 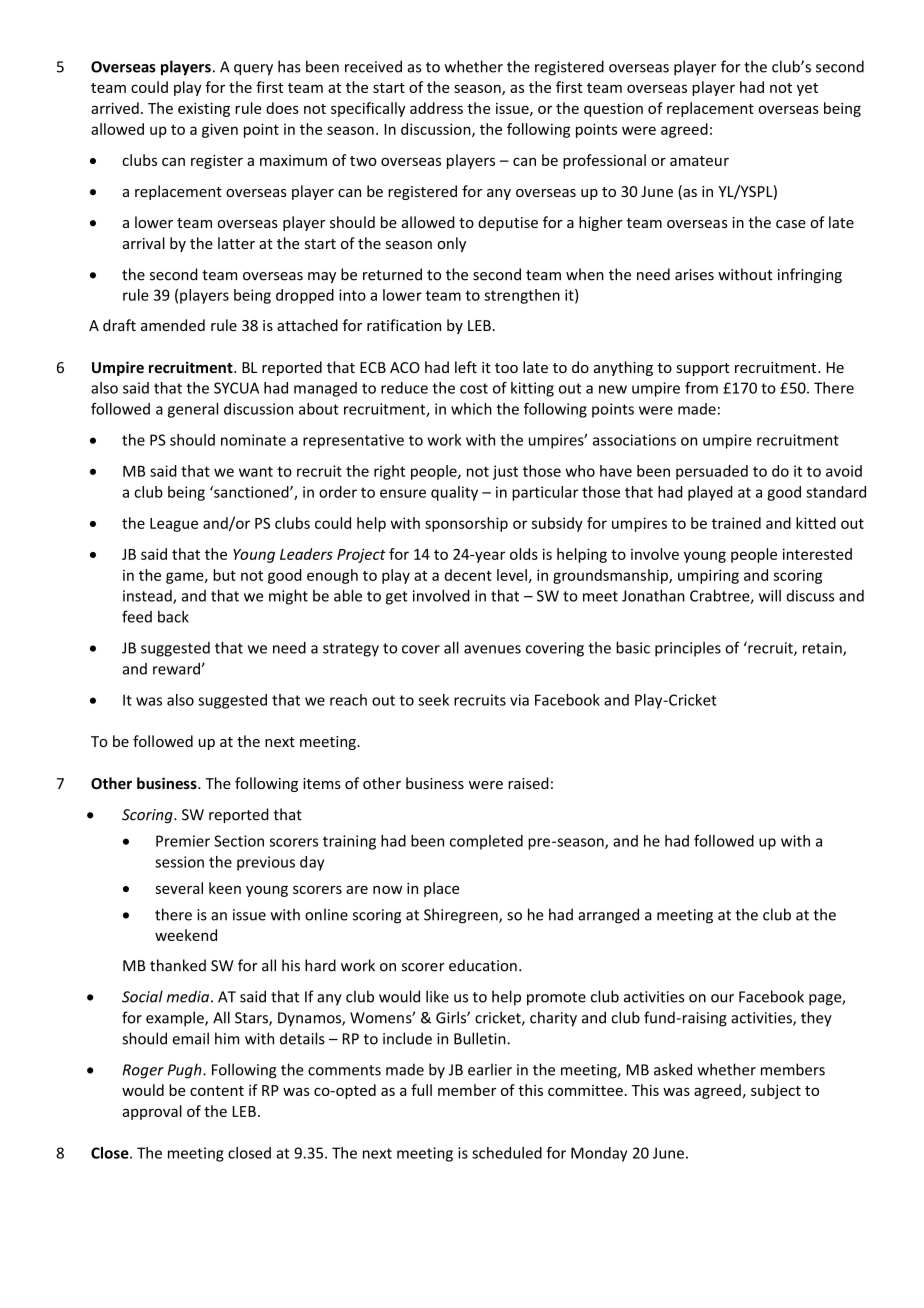 What do you see at coordinates (204, 110) in the screenshot?
I see `existing` at bounding box center [204, 110].
